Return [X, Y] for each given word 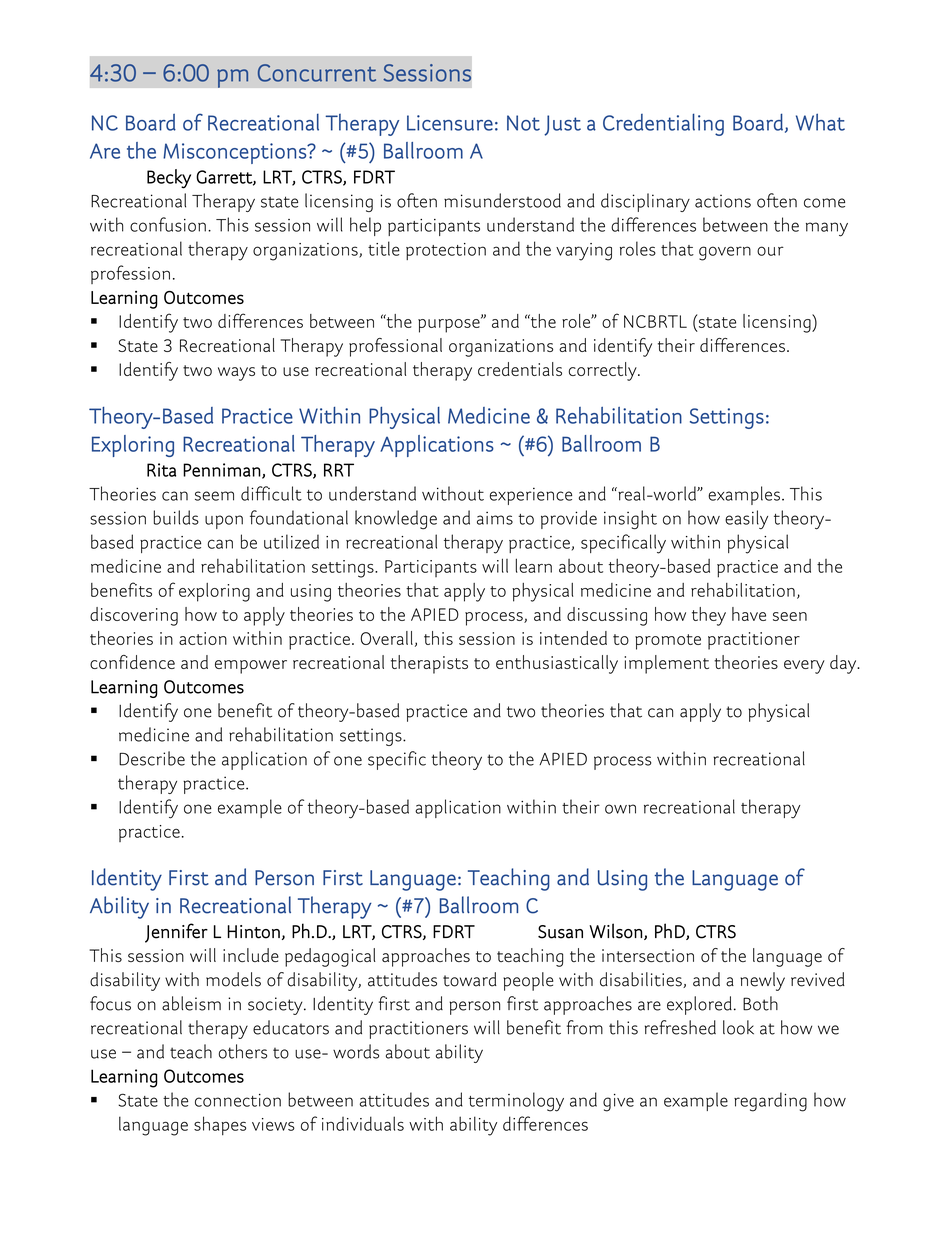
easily [746, 519]
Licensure [450, 123]
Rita [161, 470]
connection [238, 1100]
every [804, 667]
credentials [520, 369]
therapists [429, 664]
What [820, 122]
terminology [516, 1102]
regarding [770, 1102]
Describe [152, 758]
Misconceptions [235, 153]
